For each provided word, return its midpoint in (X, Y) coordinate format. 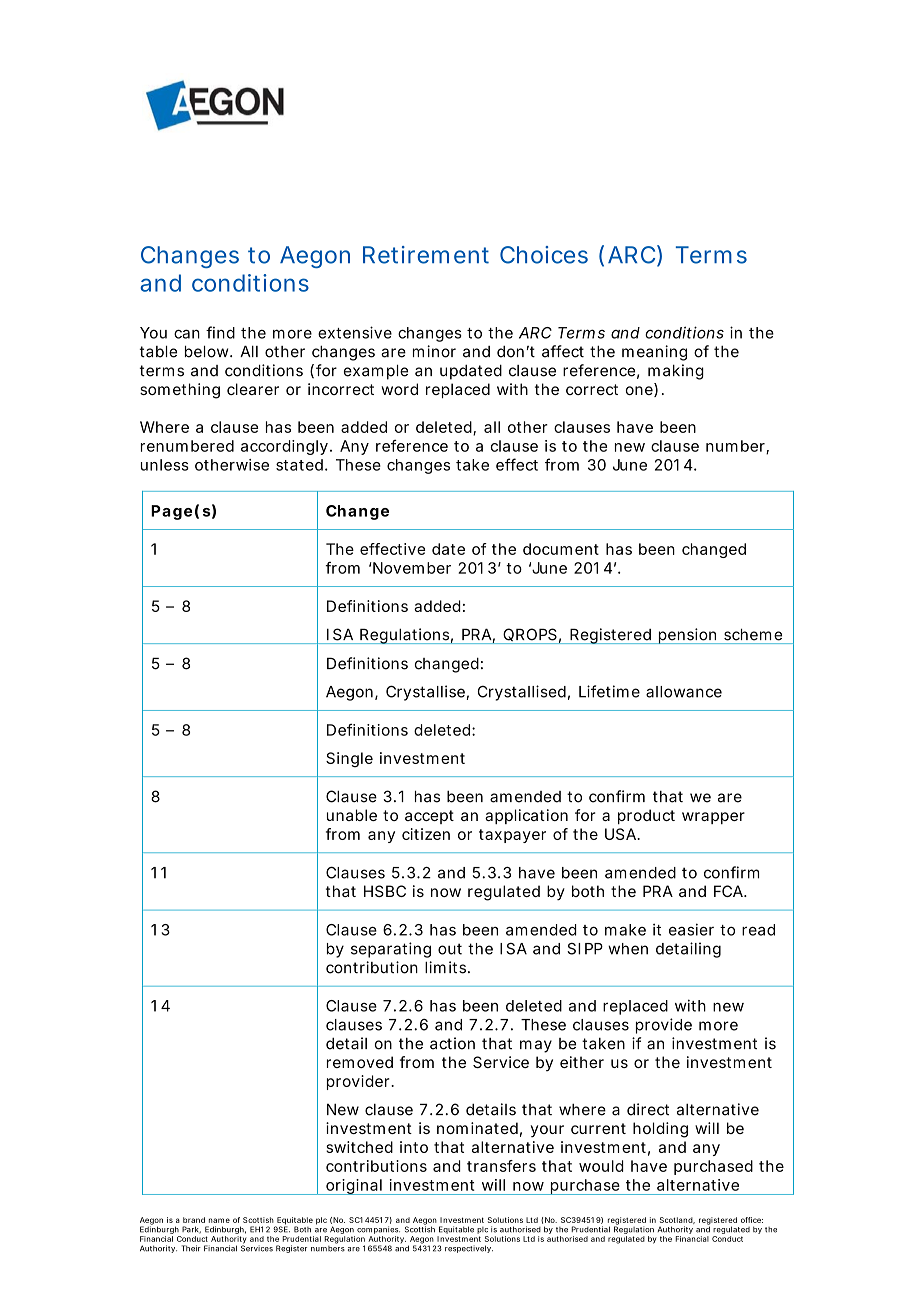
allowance (684, 692)
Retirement (426, 255)
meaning (654, 353)
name (219, 1220)
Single (349, 759)
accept (429, 817)
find (220, 332)
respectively (469, 1249)
